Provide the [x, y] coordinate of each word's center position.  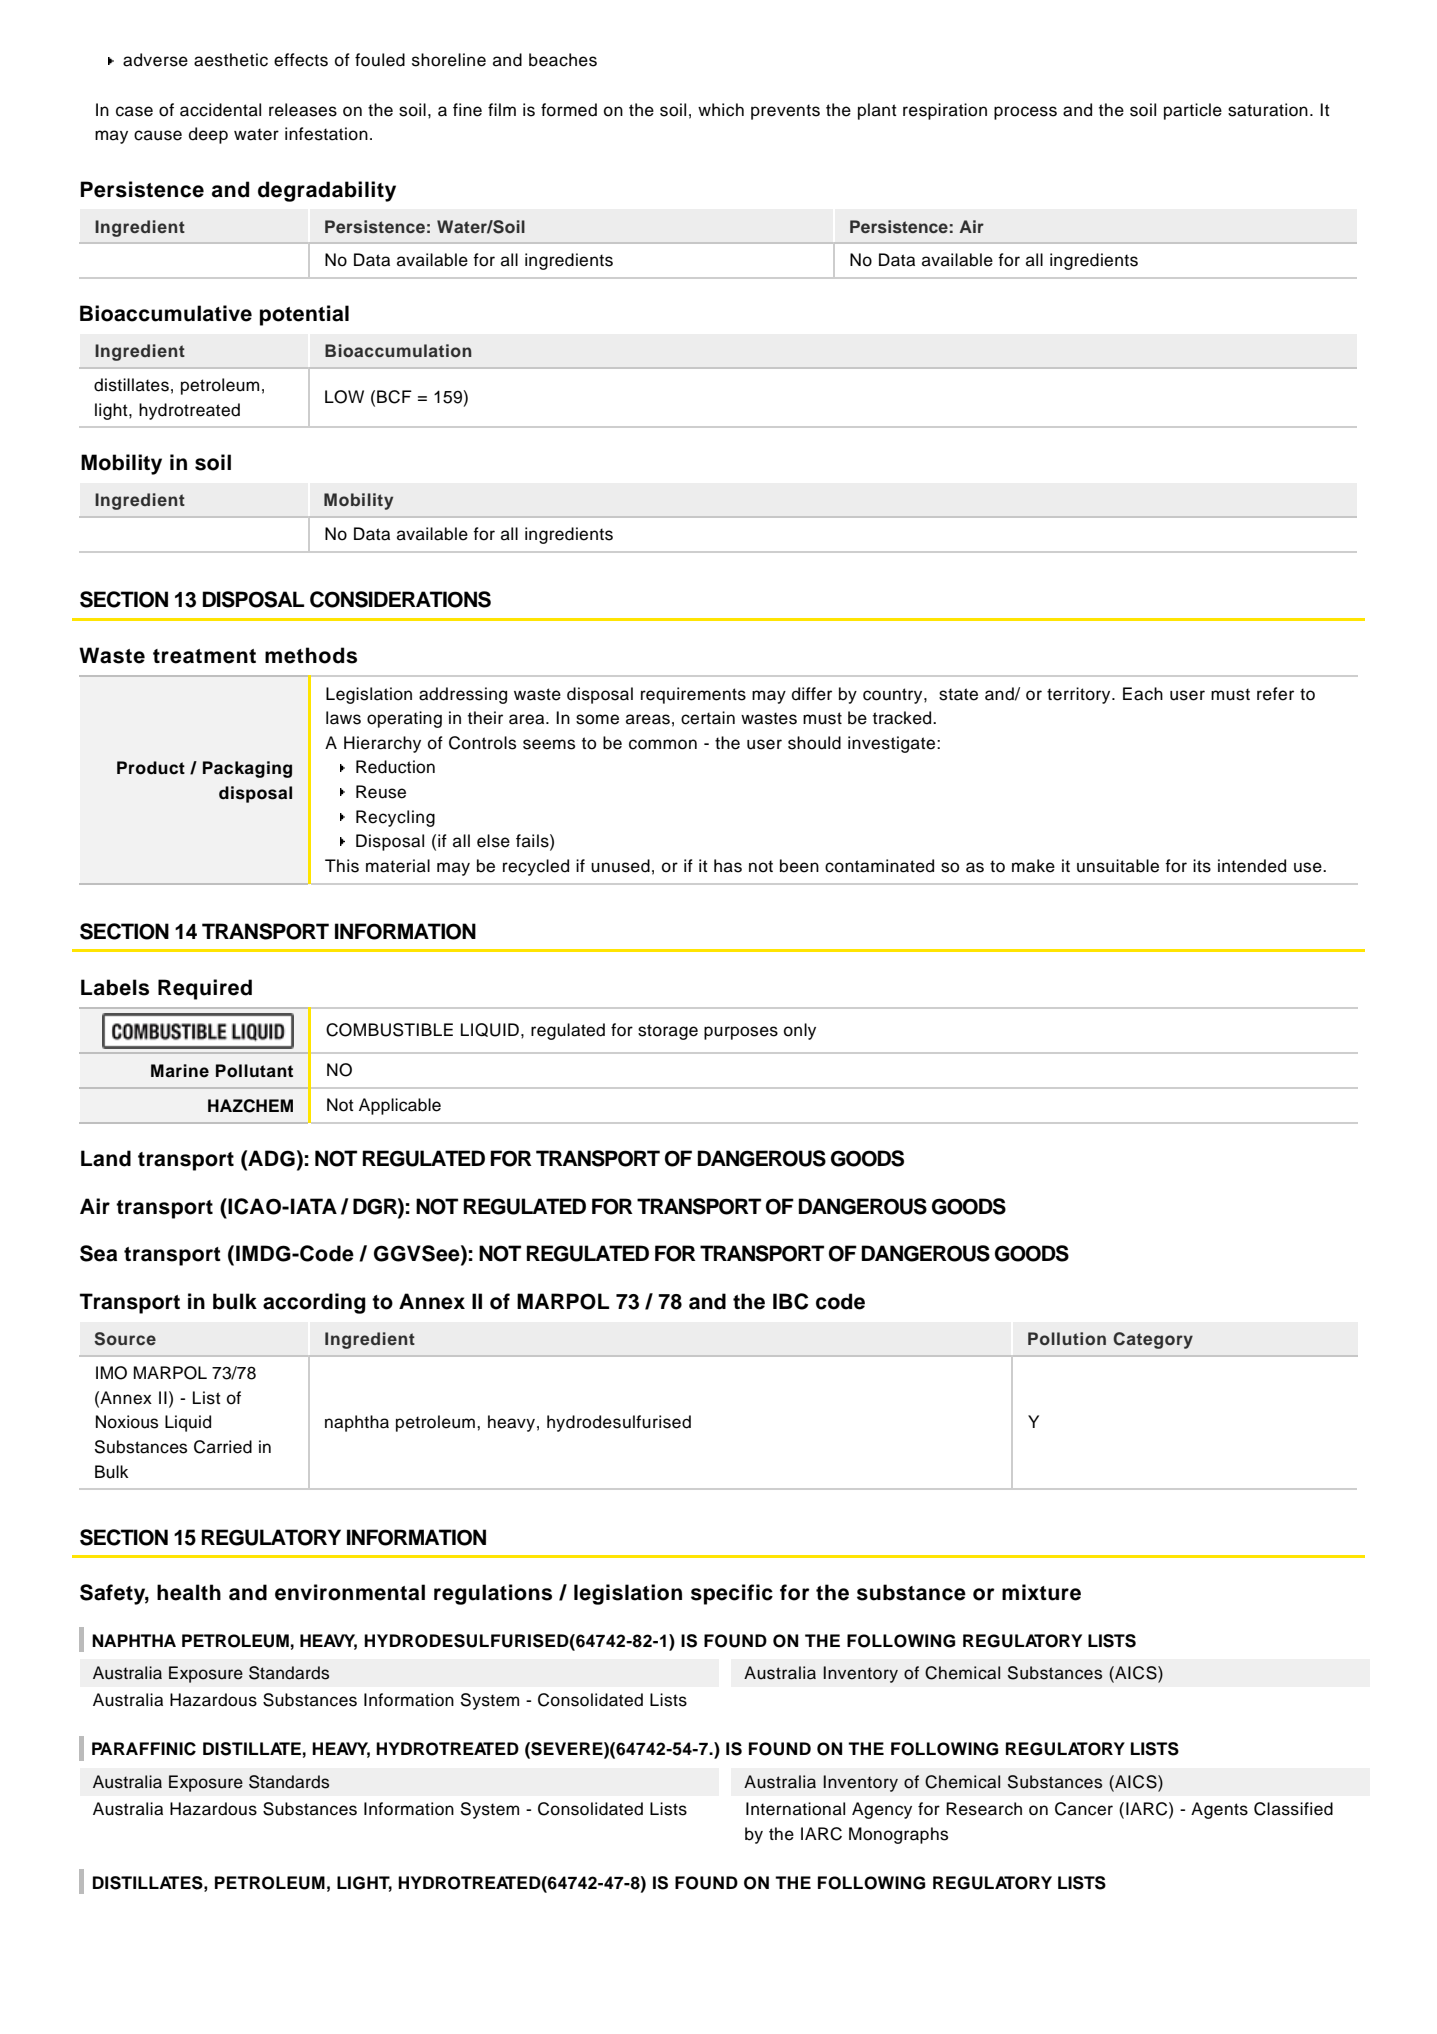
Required [205, 989]
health [189, 1592]
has [728, 866]
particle [1193, 111]
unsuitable [1118, 866]
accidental [220, 110]
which [721, 110]
